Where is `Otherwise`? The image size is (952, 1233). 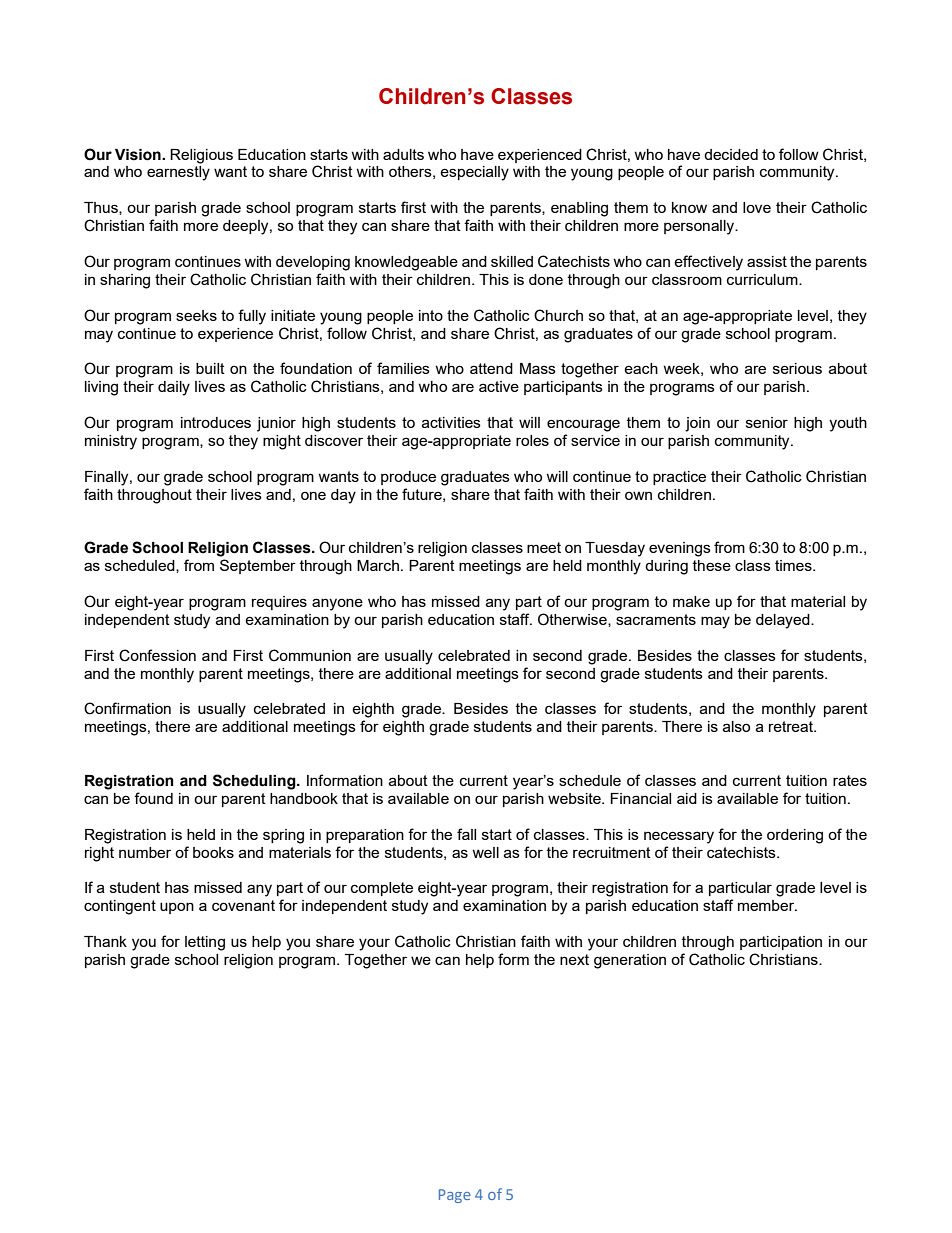
Otherwise is located at coordinates (573, 620).
